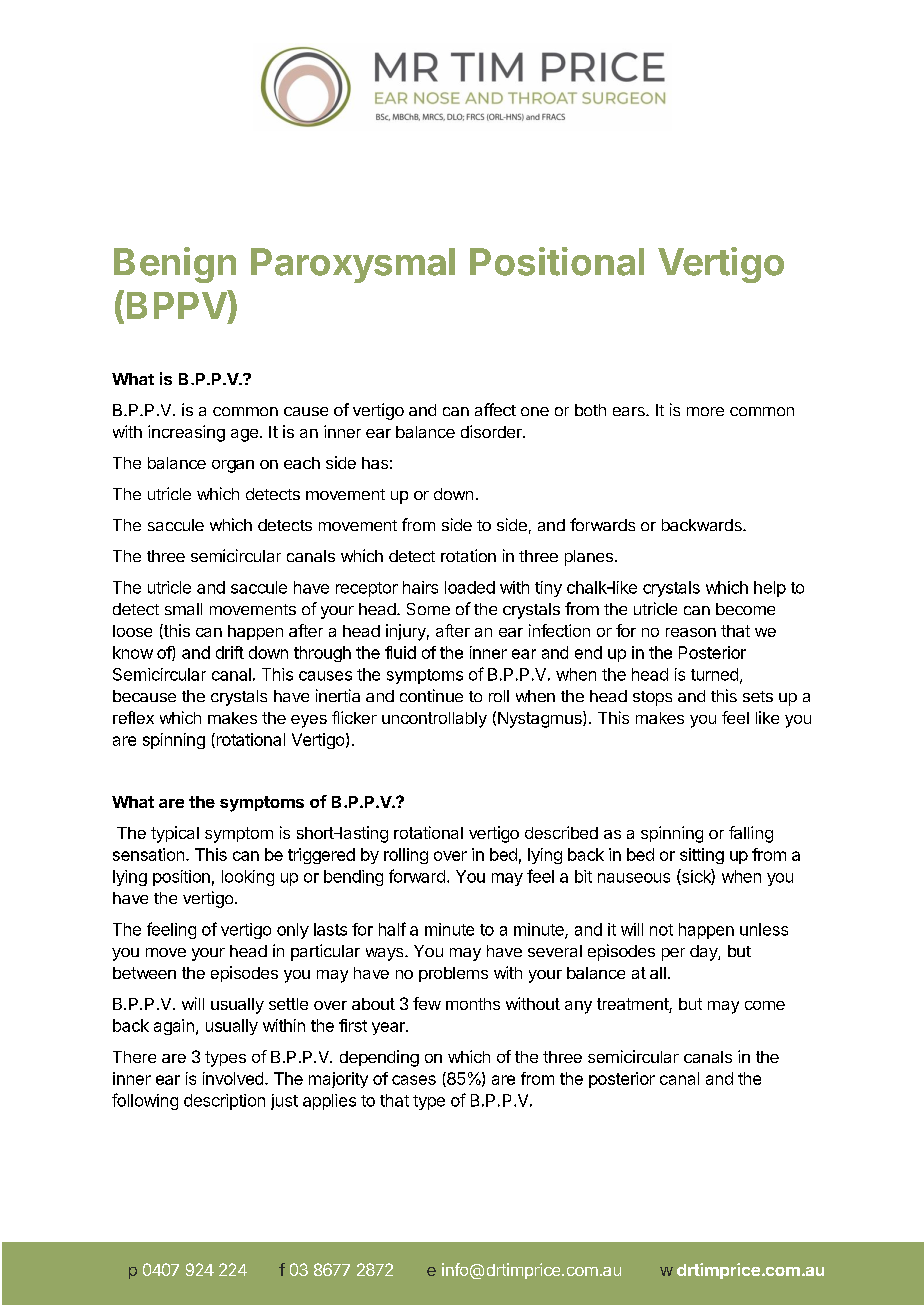 Image resolution: width=924 pixels, height=1307 pixels. Describe the element at coordinates (492, 431) in the screenshot. I see `disorder` at that location.
